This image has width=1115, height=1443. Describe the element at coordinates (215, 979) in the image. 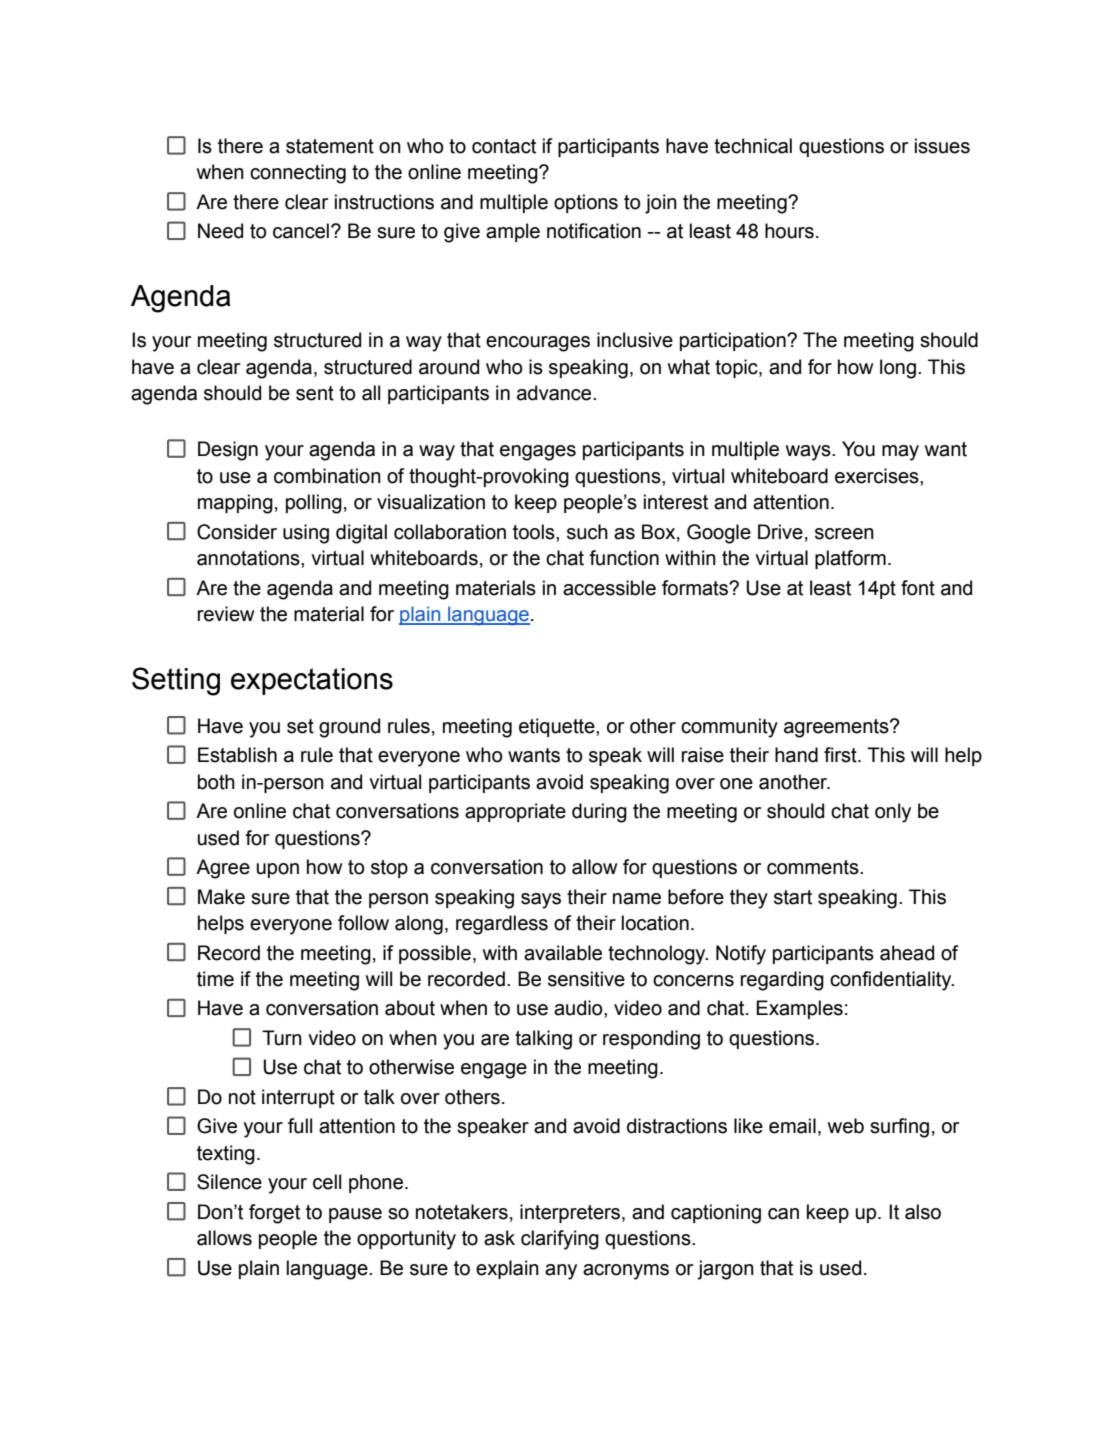

I see `time` at that location.
